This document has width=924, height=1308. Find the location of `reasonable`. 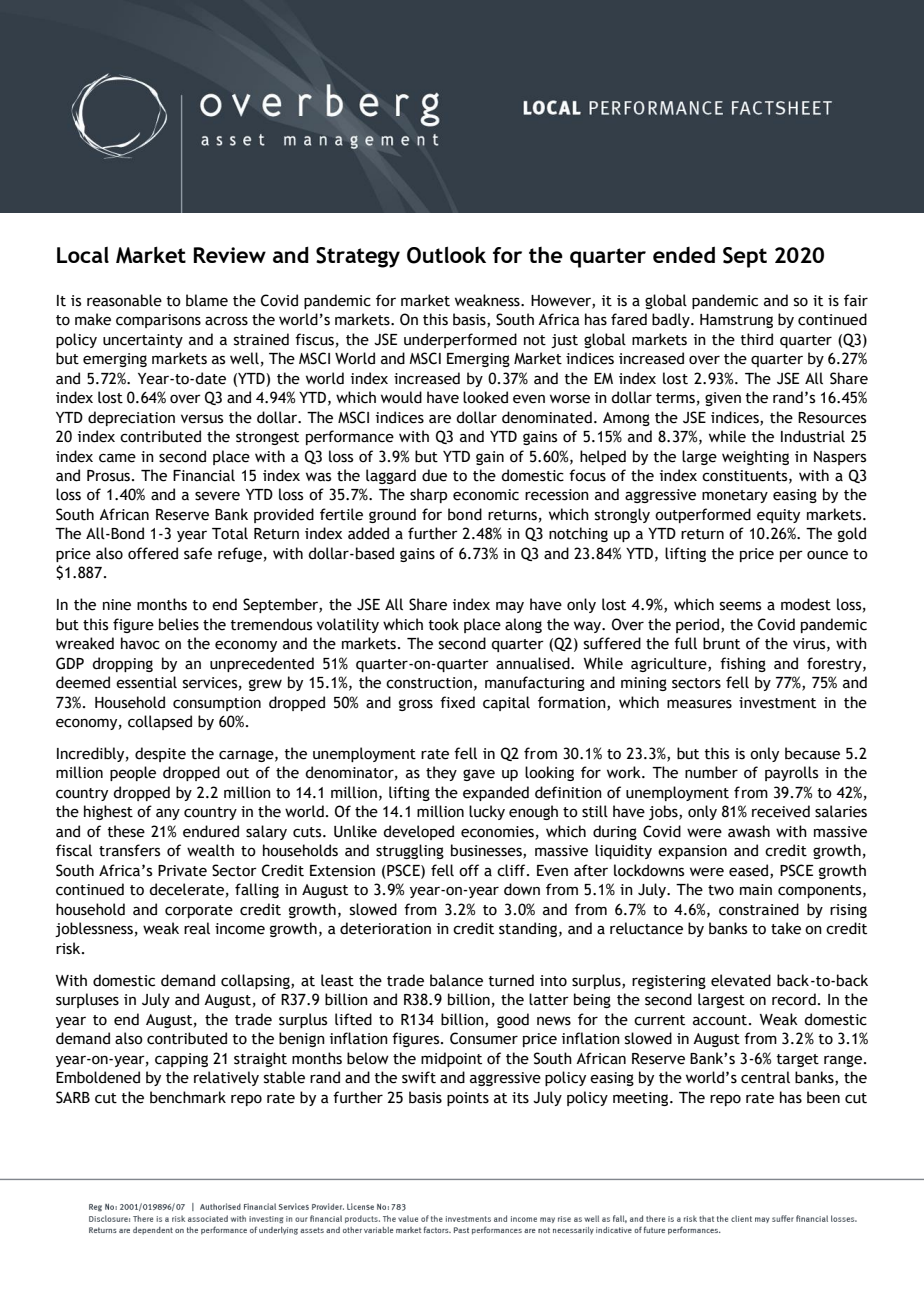

reasonable is located at coordinates (124, 300).
